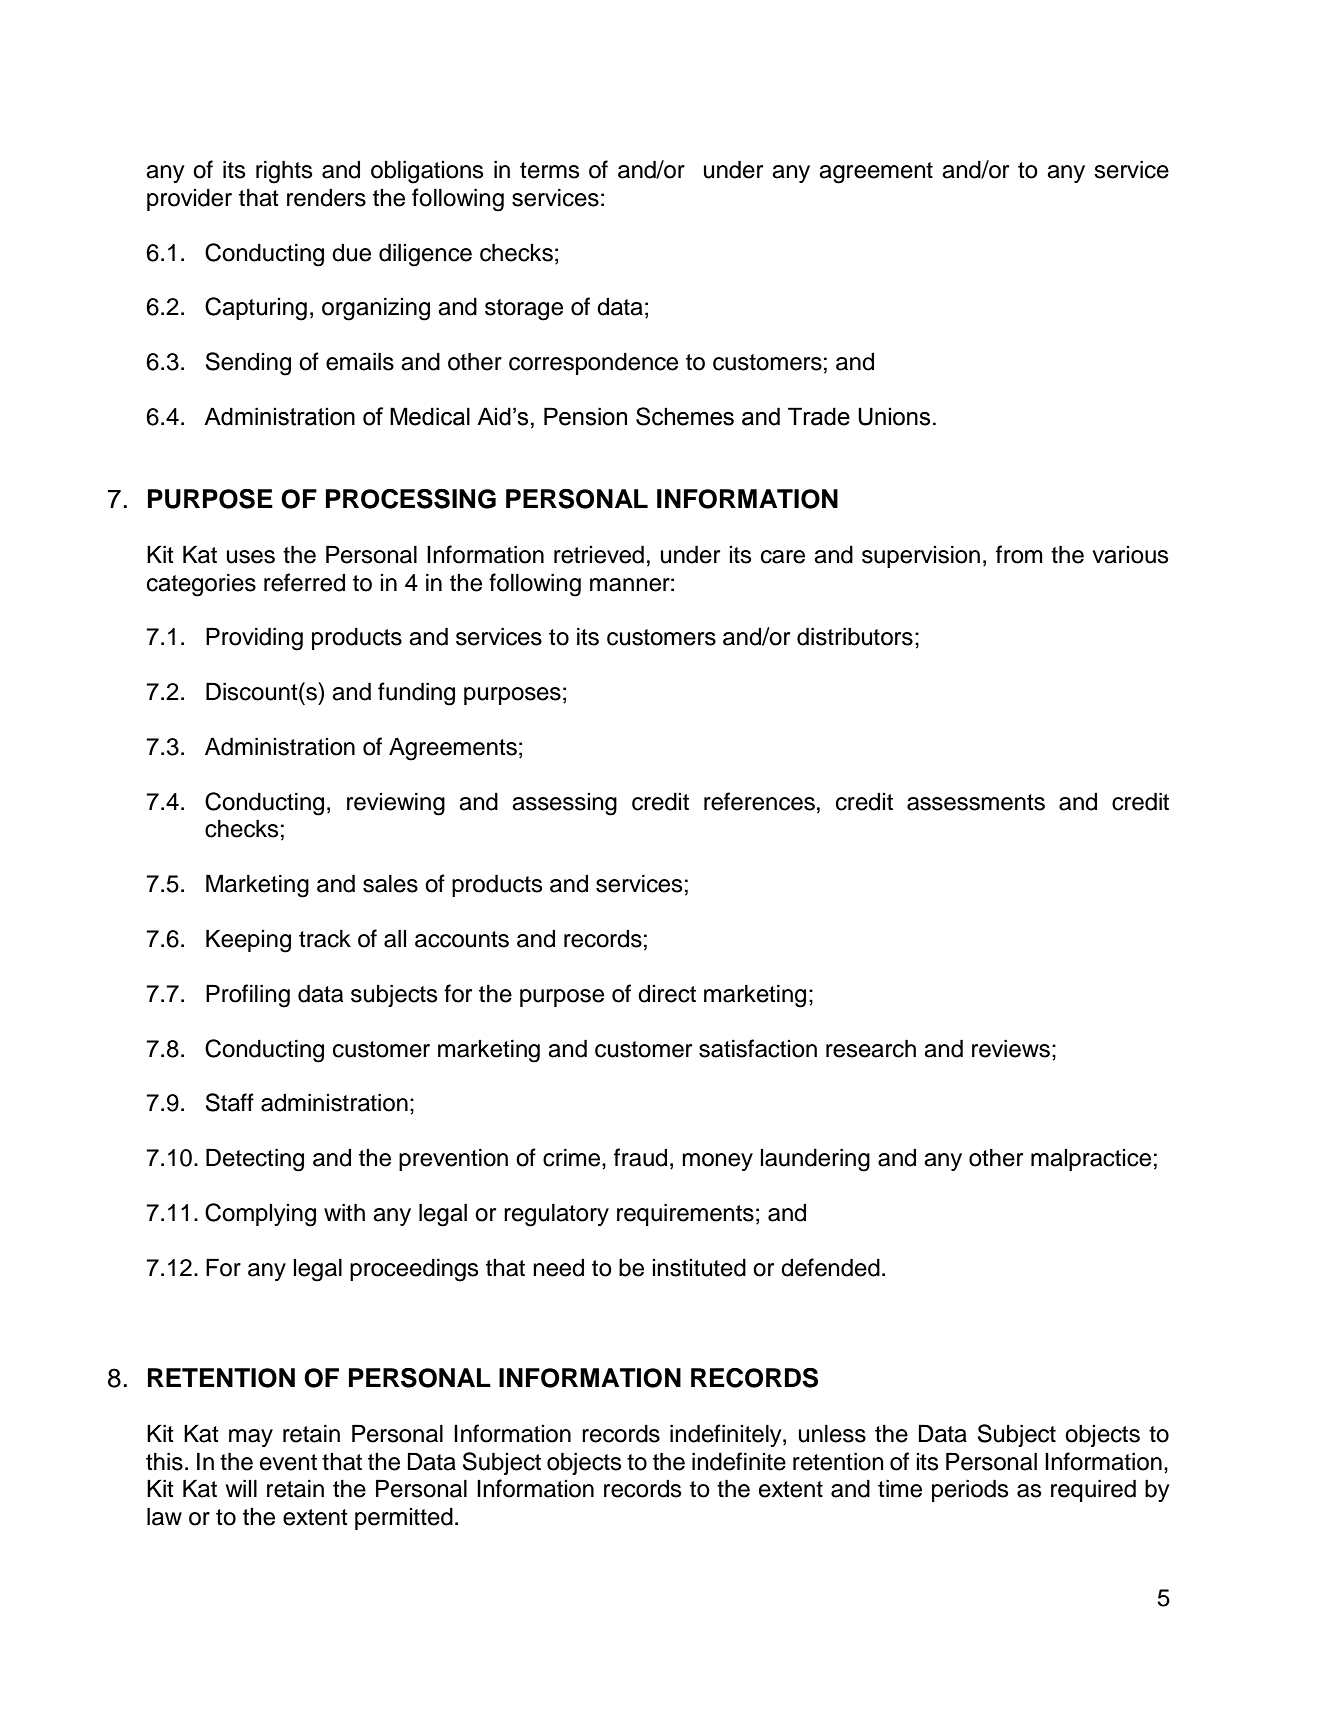 This page has width=1326, height=1716. What do you see at coordinates (599, 554) in the page?
I see `retrieved` at bounding box center [599, 554].
